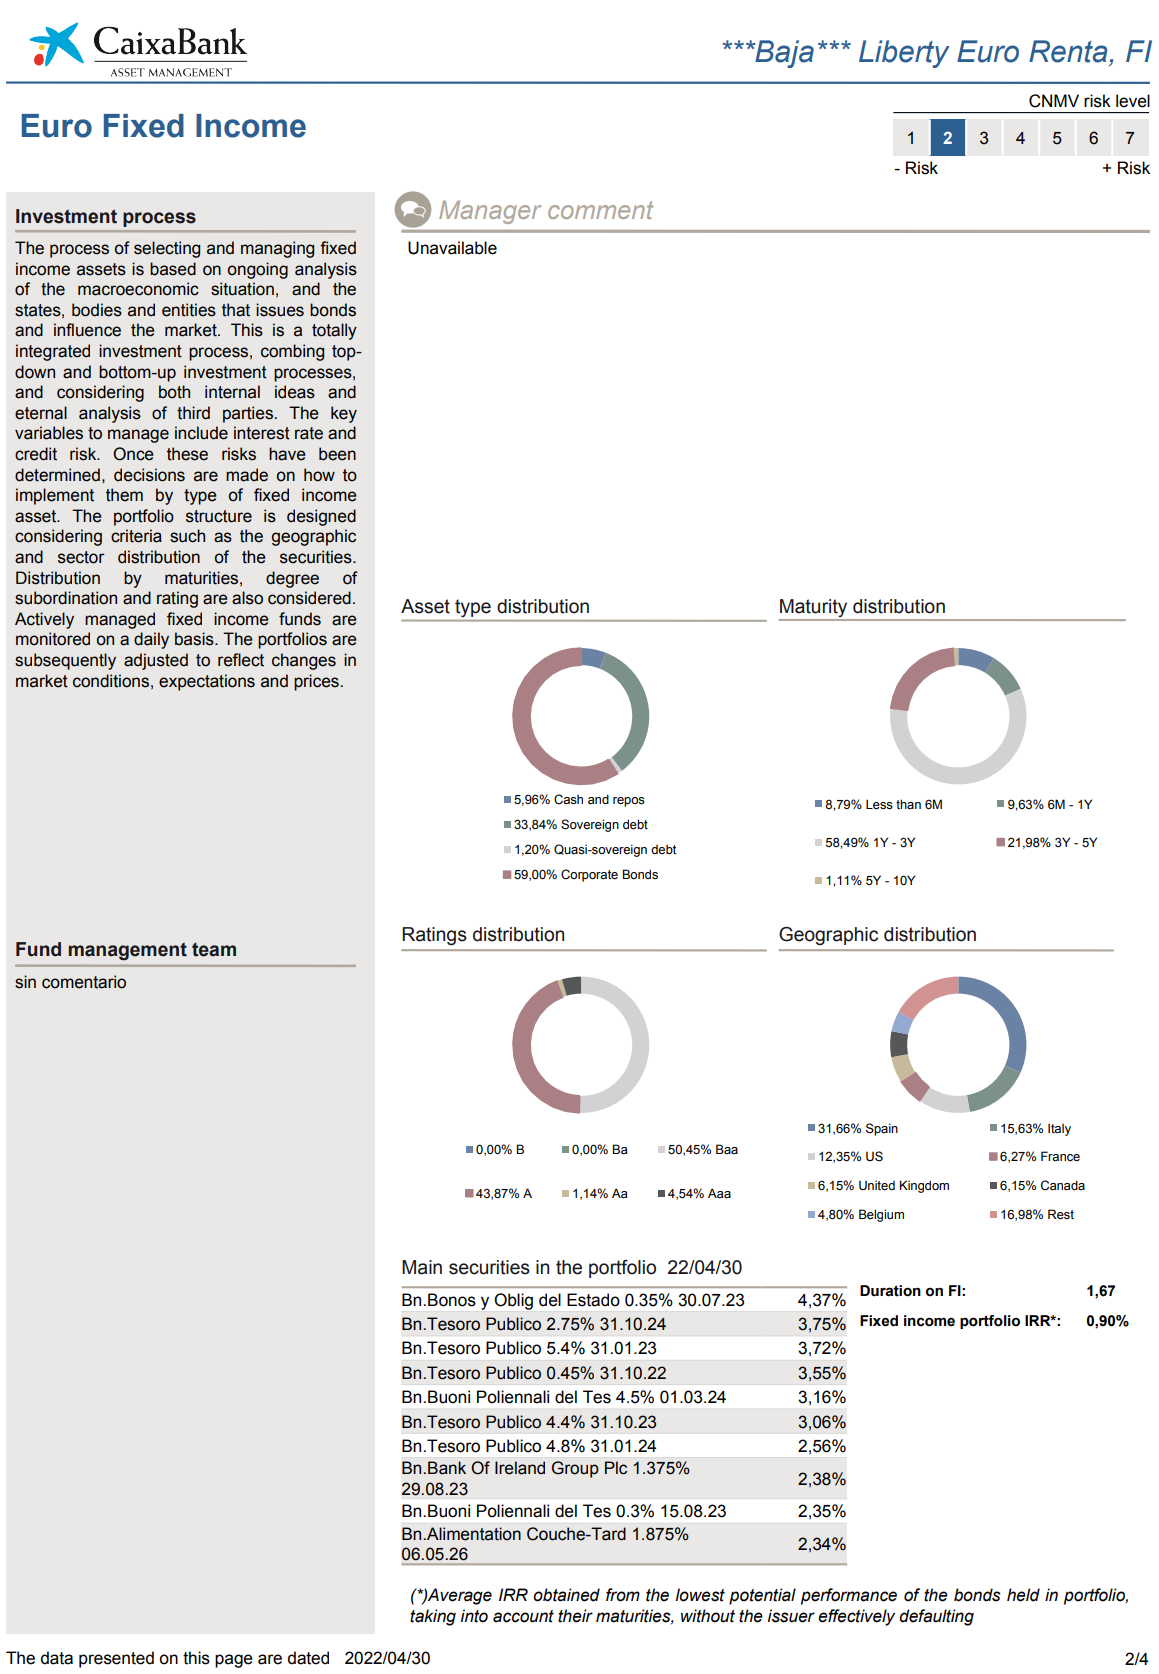 This document has width=1159, height=1674. I want to click on Cash, so click(568, 799).
